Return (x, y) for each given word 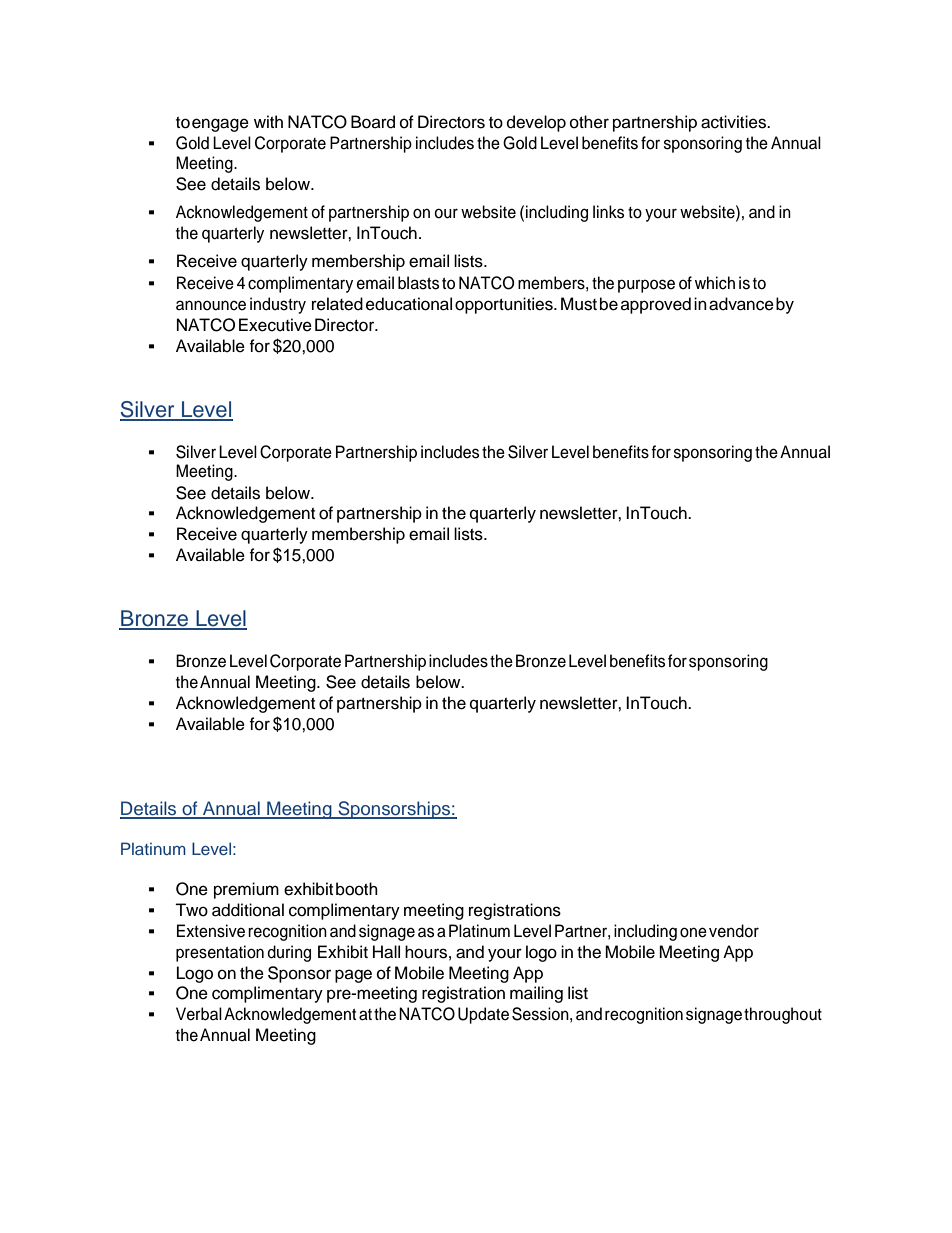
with (268, 121)
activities (734, 122)
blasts (418, 283)
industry (278, 305)
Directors (451, 122)
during (289, 953)
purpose (646, 286)
